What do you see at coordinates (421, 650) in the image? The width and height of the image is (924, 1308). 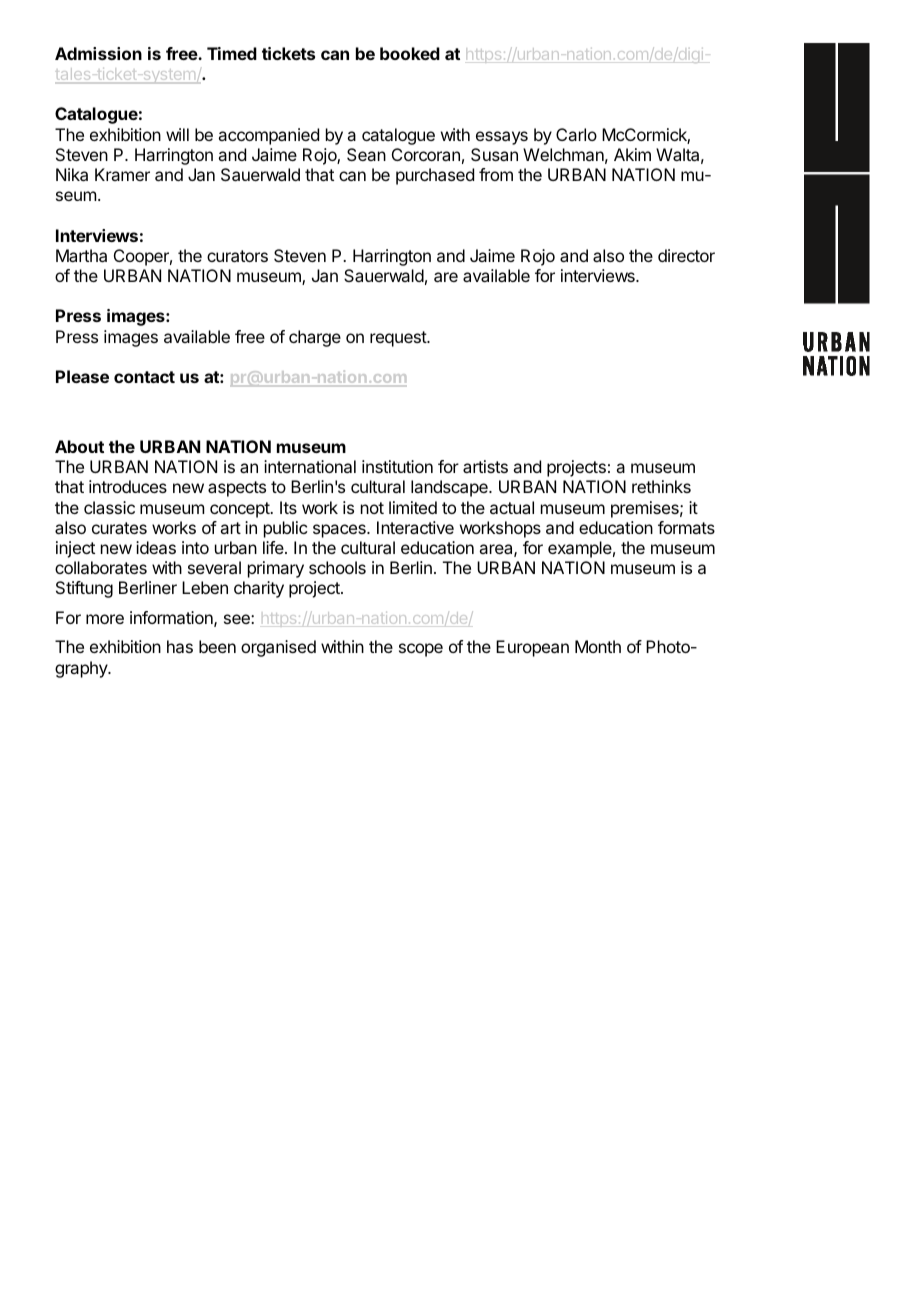 I see `scope` at bounding box center [421, 650].
